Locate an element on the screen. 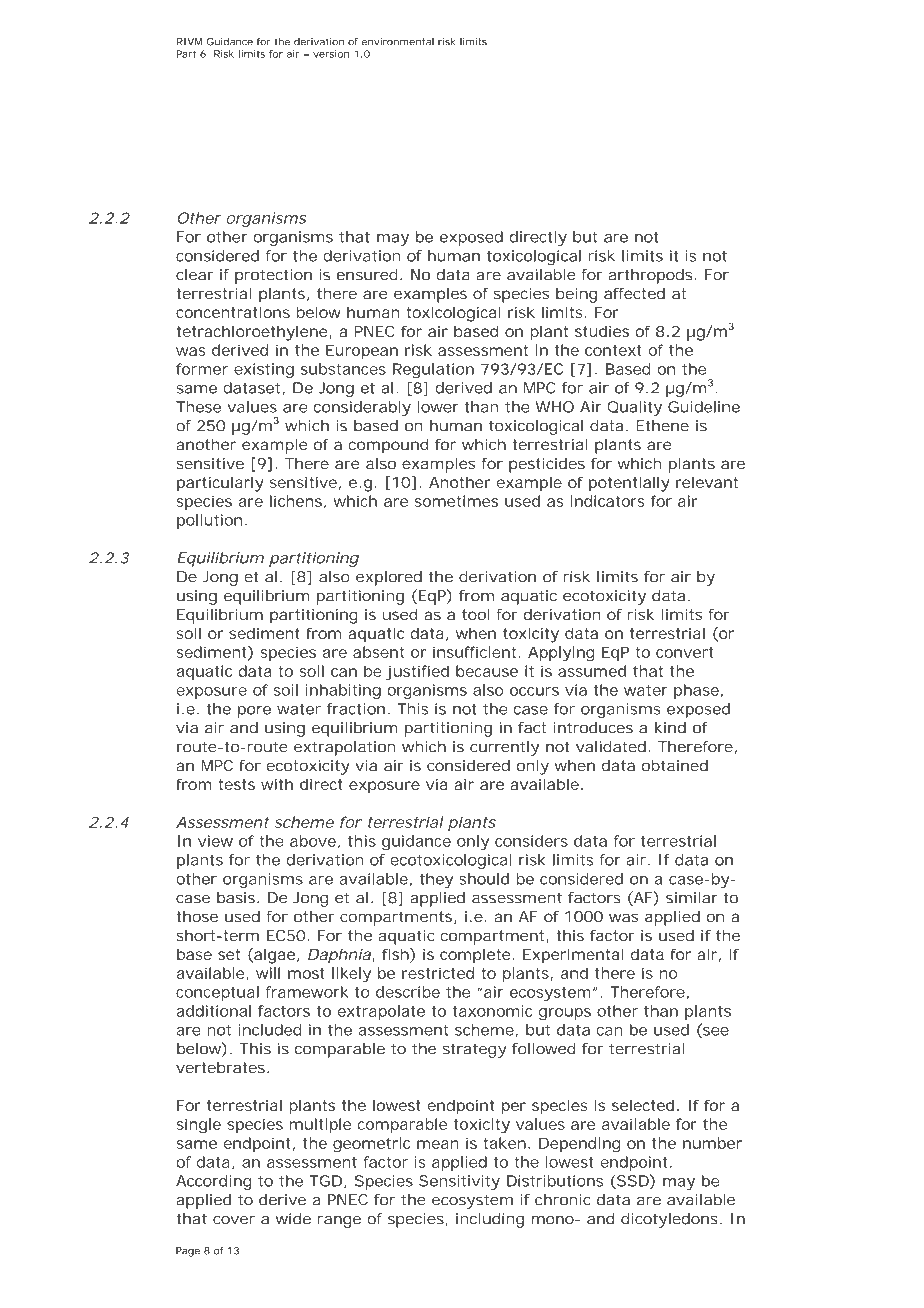 This screenshot has width=924, height=1308. environmental is located at coordinates (398, 42).
